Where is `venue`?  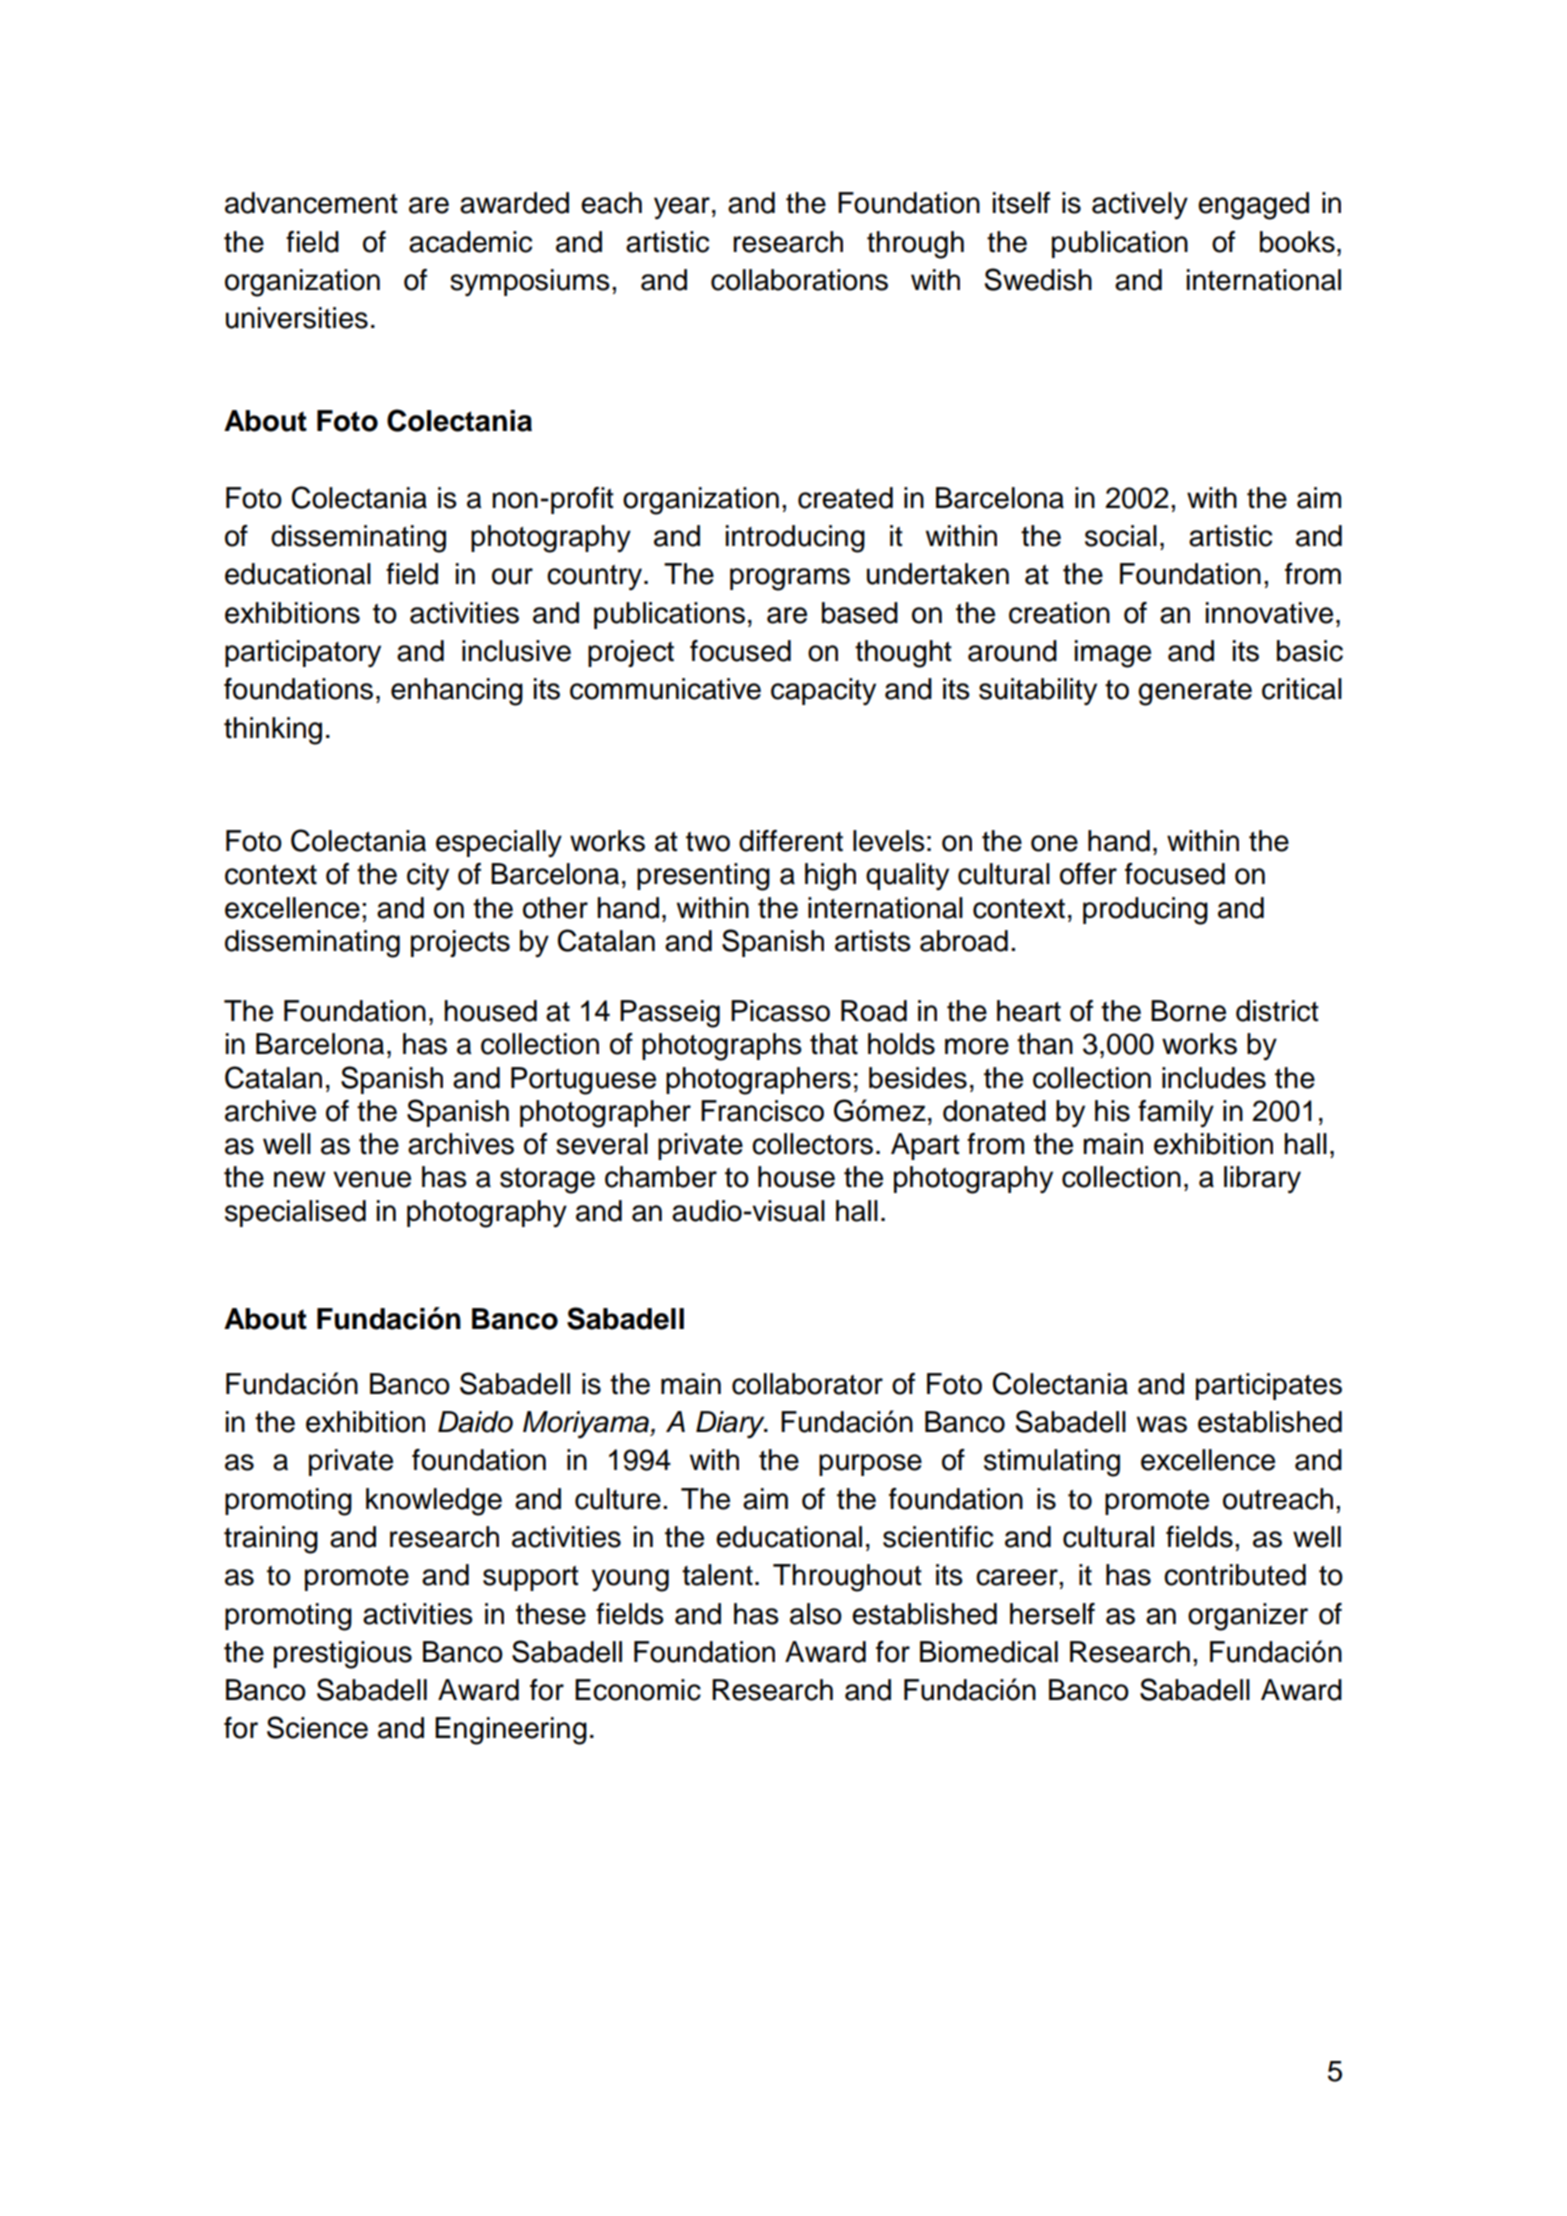
venue is located at coordinates (372, 1179).
